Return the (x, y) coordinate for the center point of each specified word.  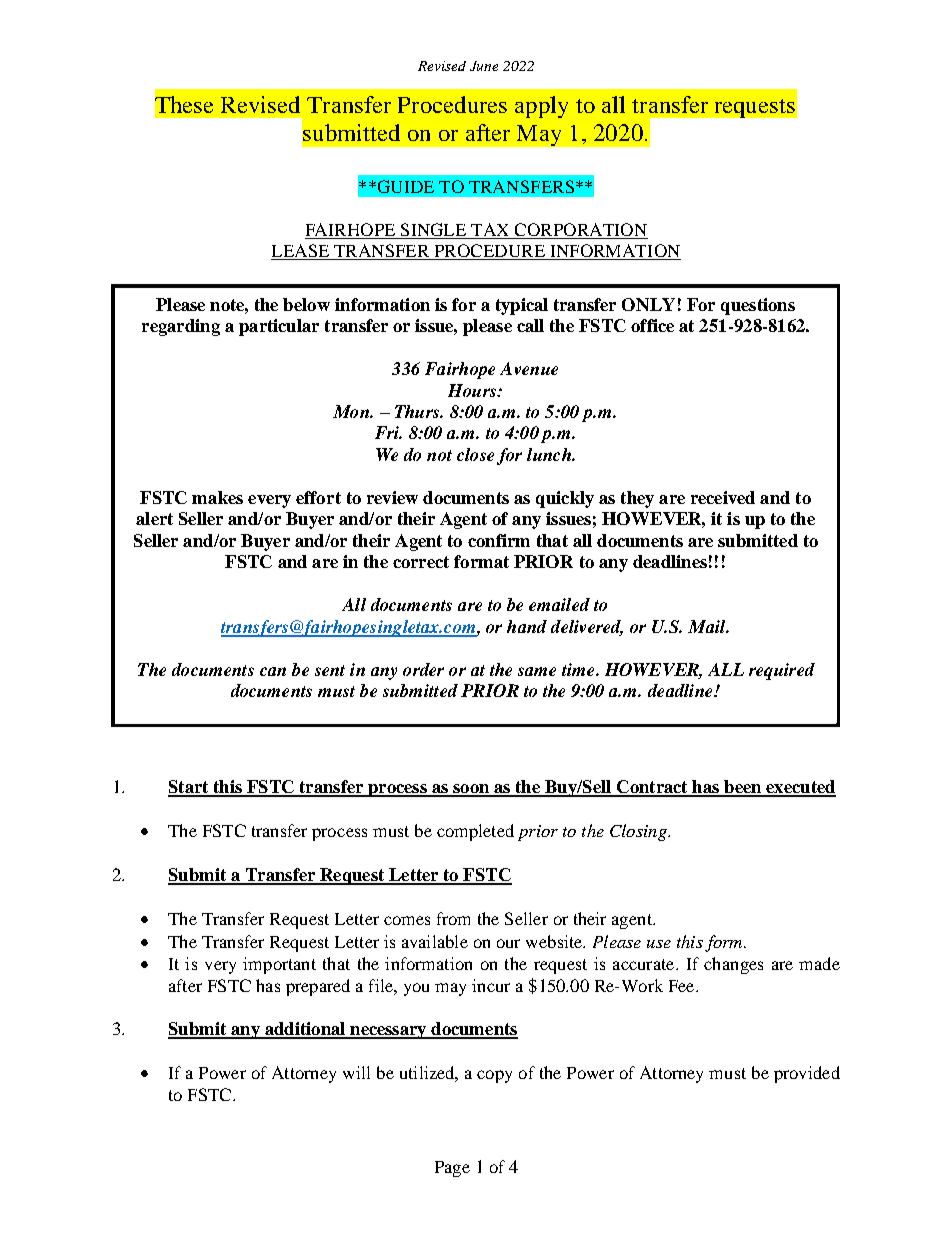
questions (758, 306)
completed (475, 832)
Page (452, 1169)
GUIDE (404, 186)
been (742, 788)
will (356, 1072)
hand (527, 626)
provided (807, 1074)
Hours (473, 390)
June (484, 66)
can (273, 671)
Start (189, 788)
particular (279, 327)
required (782, 671)
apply (541, 107)
